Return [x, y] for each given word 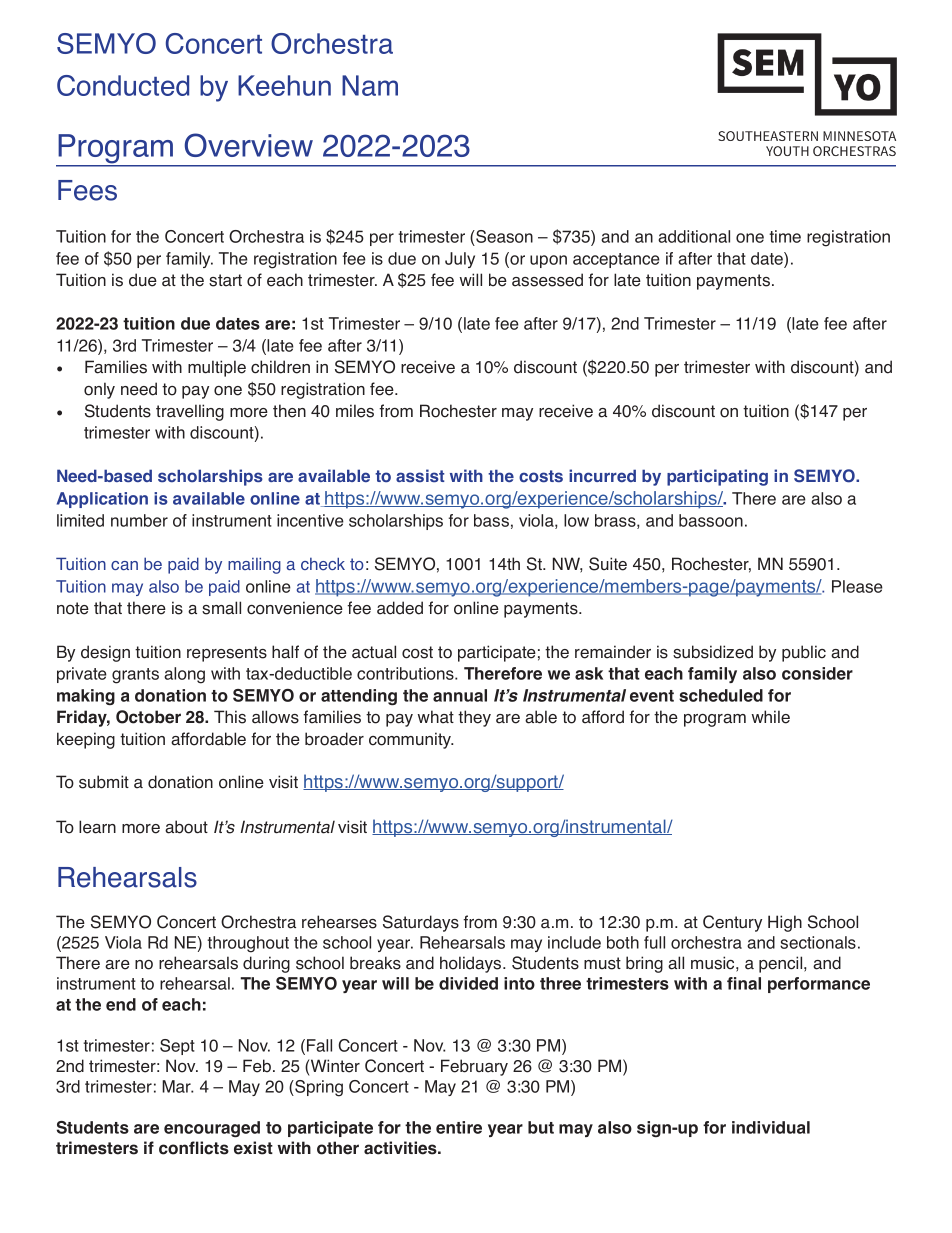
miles [355, 411]
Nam [370, 85]
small [221, 608]
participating [717, 477]
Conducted [123, 85]
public [804, 653]
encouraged [212, 1129]
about [186, 827]
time [785, 236]
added [400, 608]
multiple [217, 368]
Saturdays [421, 923]
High [785, 923]
